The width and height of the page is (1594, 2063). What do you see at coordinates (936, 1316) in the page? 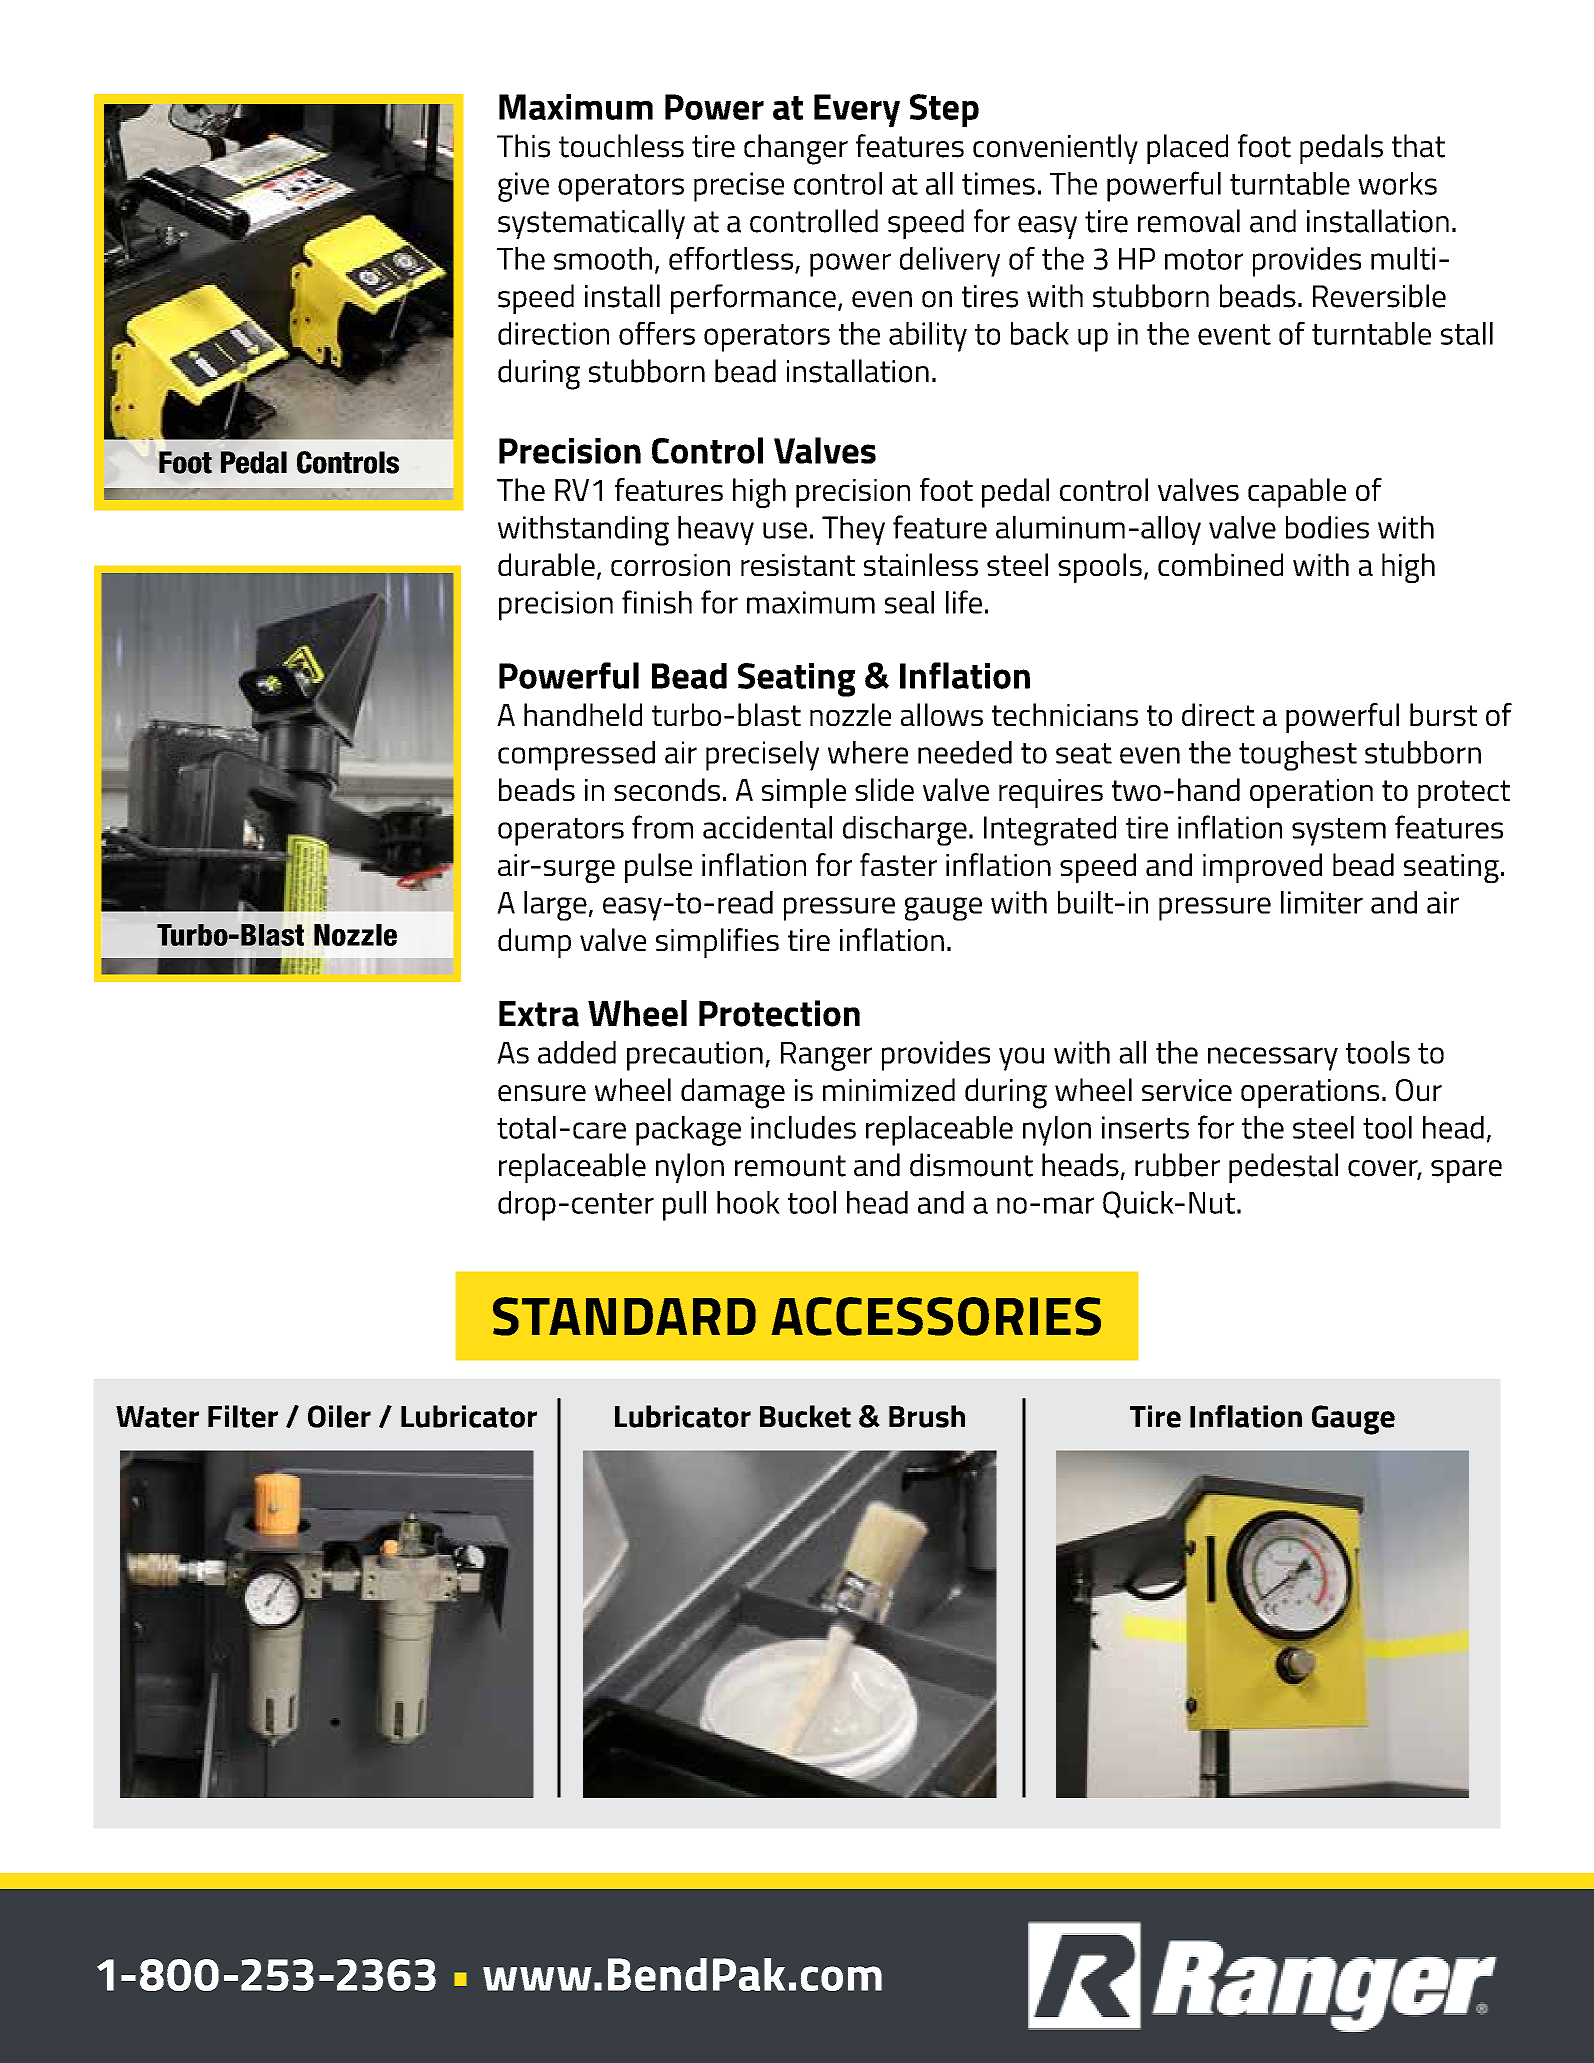
I see `ACCESSORIES` at bounding box center [936, 1316].
